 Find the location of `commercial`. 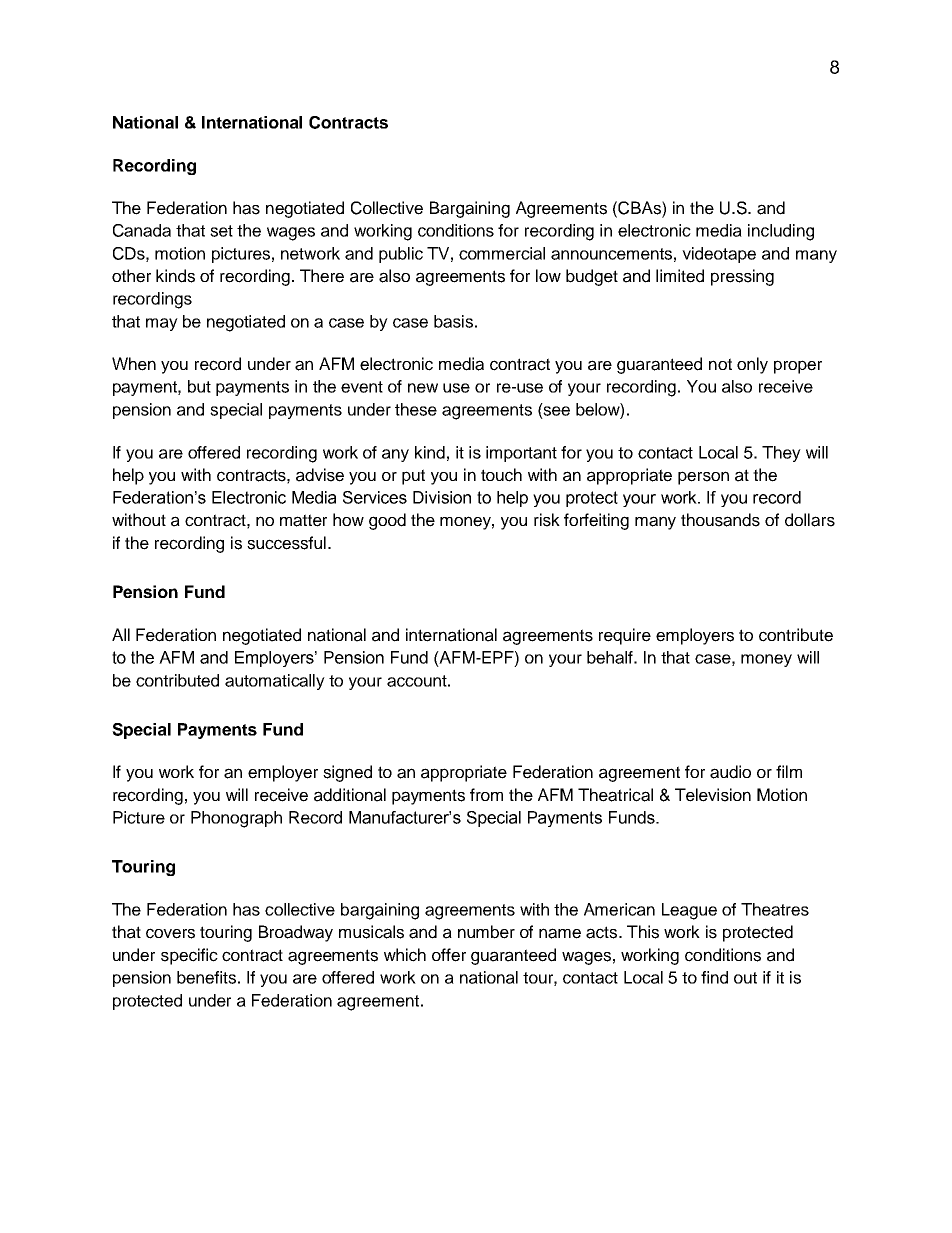

commercial is located at coordinates (502, 253).
